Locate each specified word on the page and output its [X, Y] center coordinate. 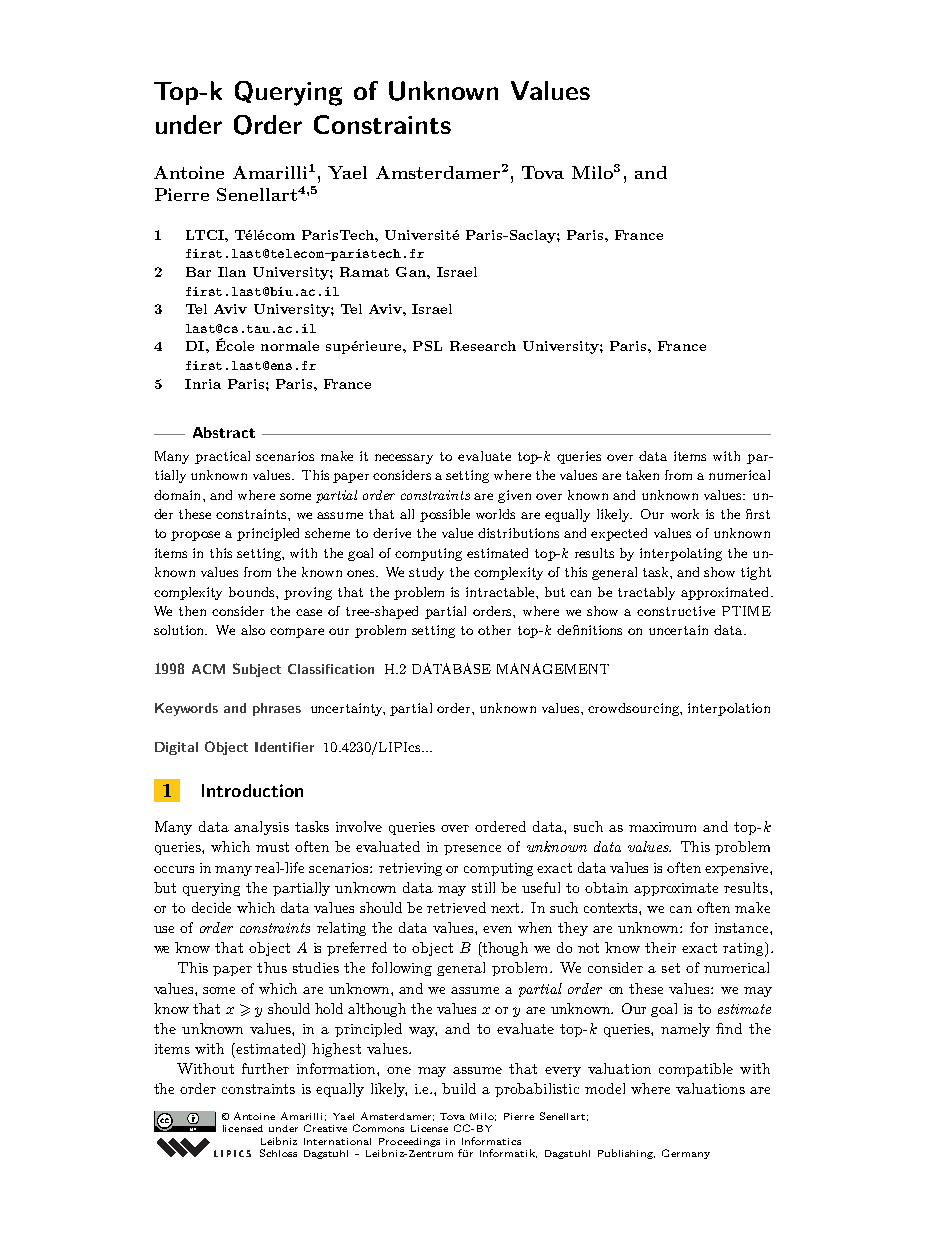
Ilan [232, 272]
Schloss [278, 1153]
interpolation [729, 709]
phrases [277, 709]
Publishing [626, 1154]
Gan [412, 272]
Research [483, 346]
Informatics [491, 1141]
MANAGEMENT [553, 668]
